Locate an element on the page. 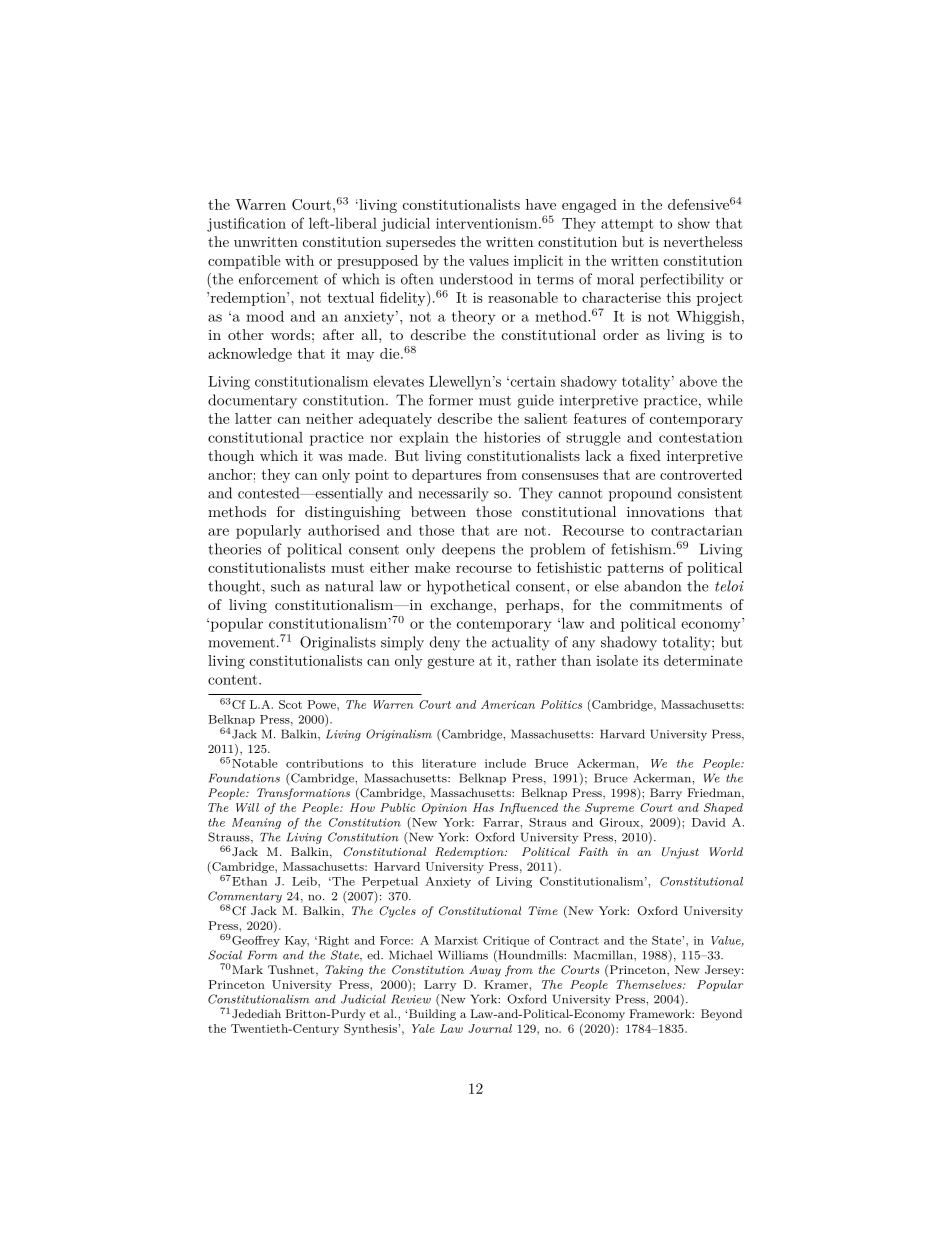 Image resolution: width=952 pixels, height=1233 pixels. supersedes is located at coordinates (421, 243).
